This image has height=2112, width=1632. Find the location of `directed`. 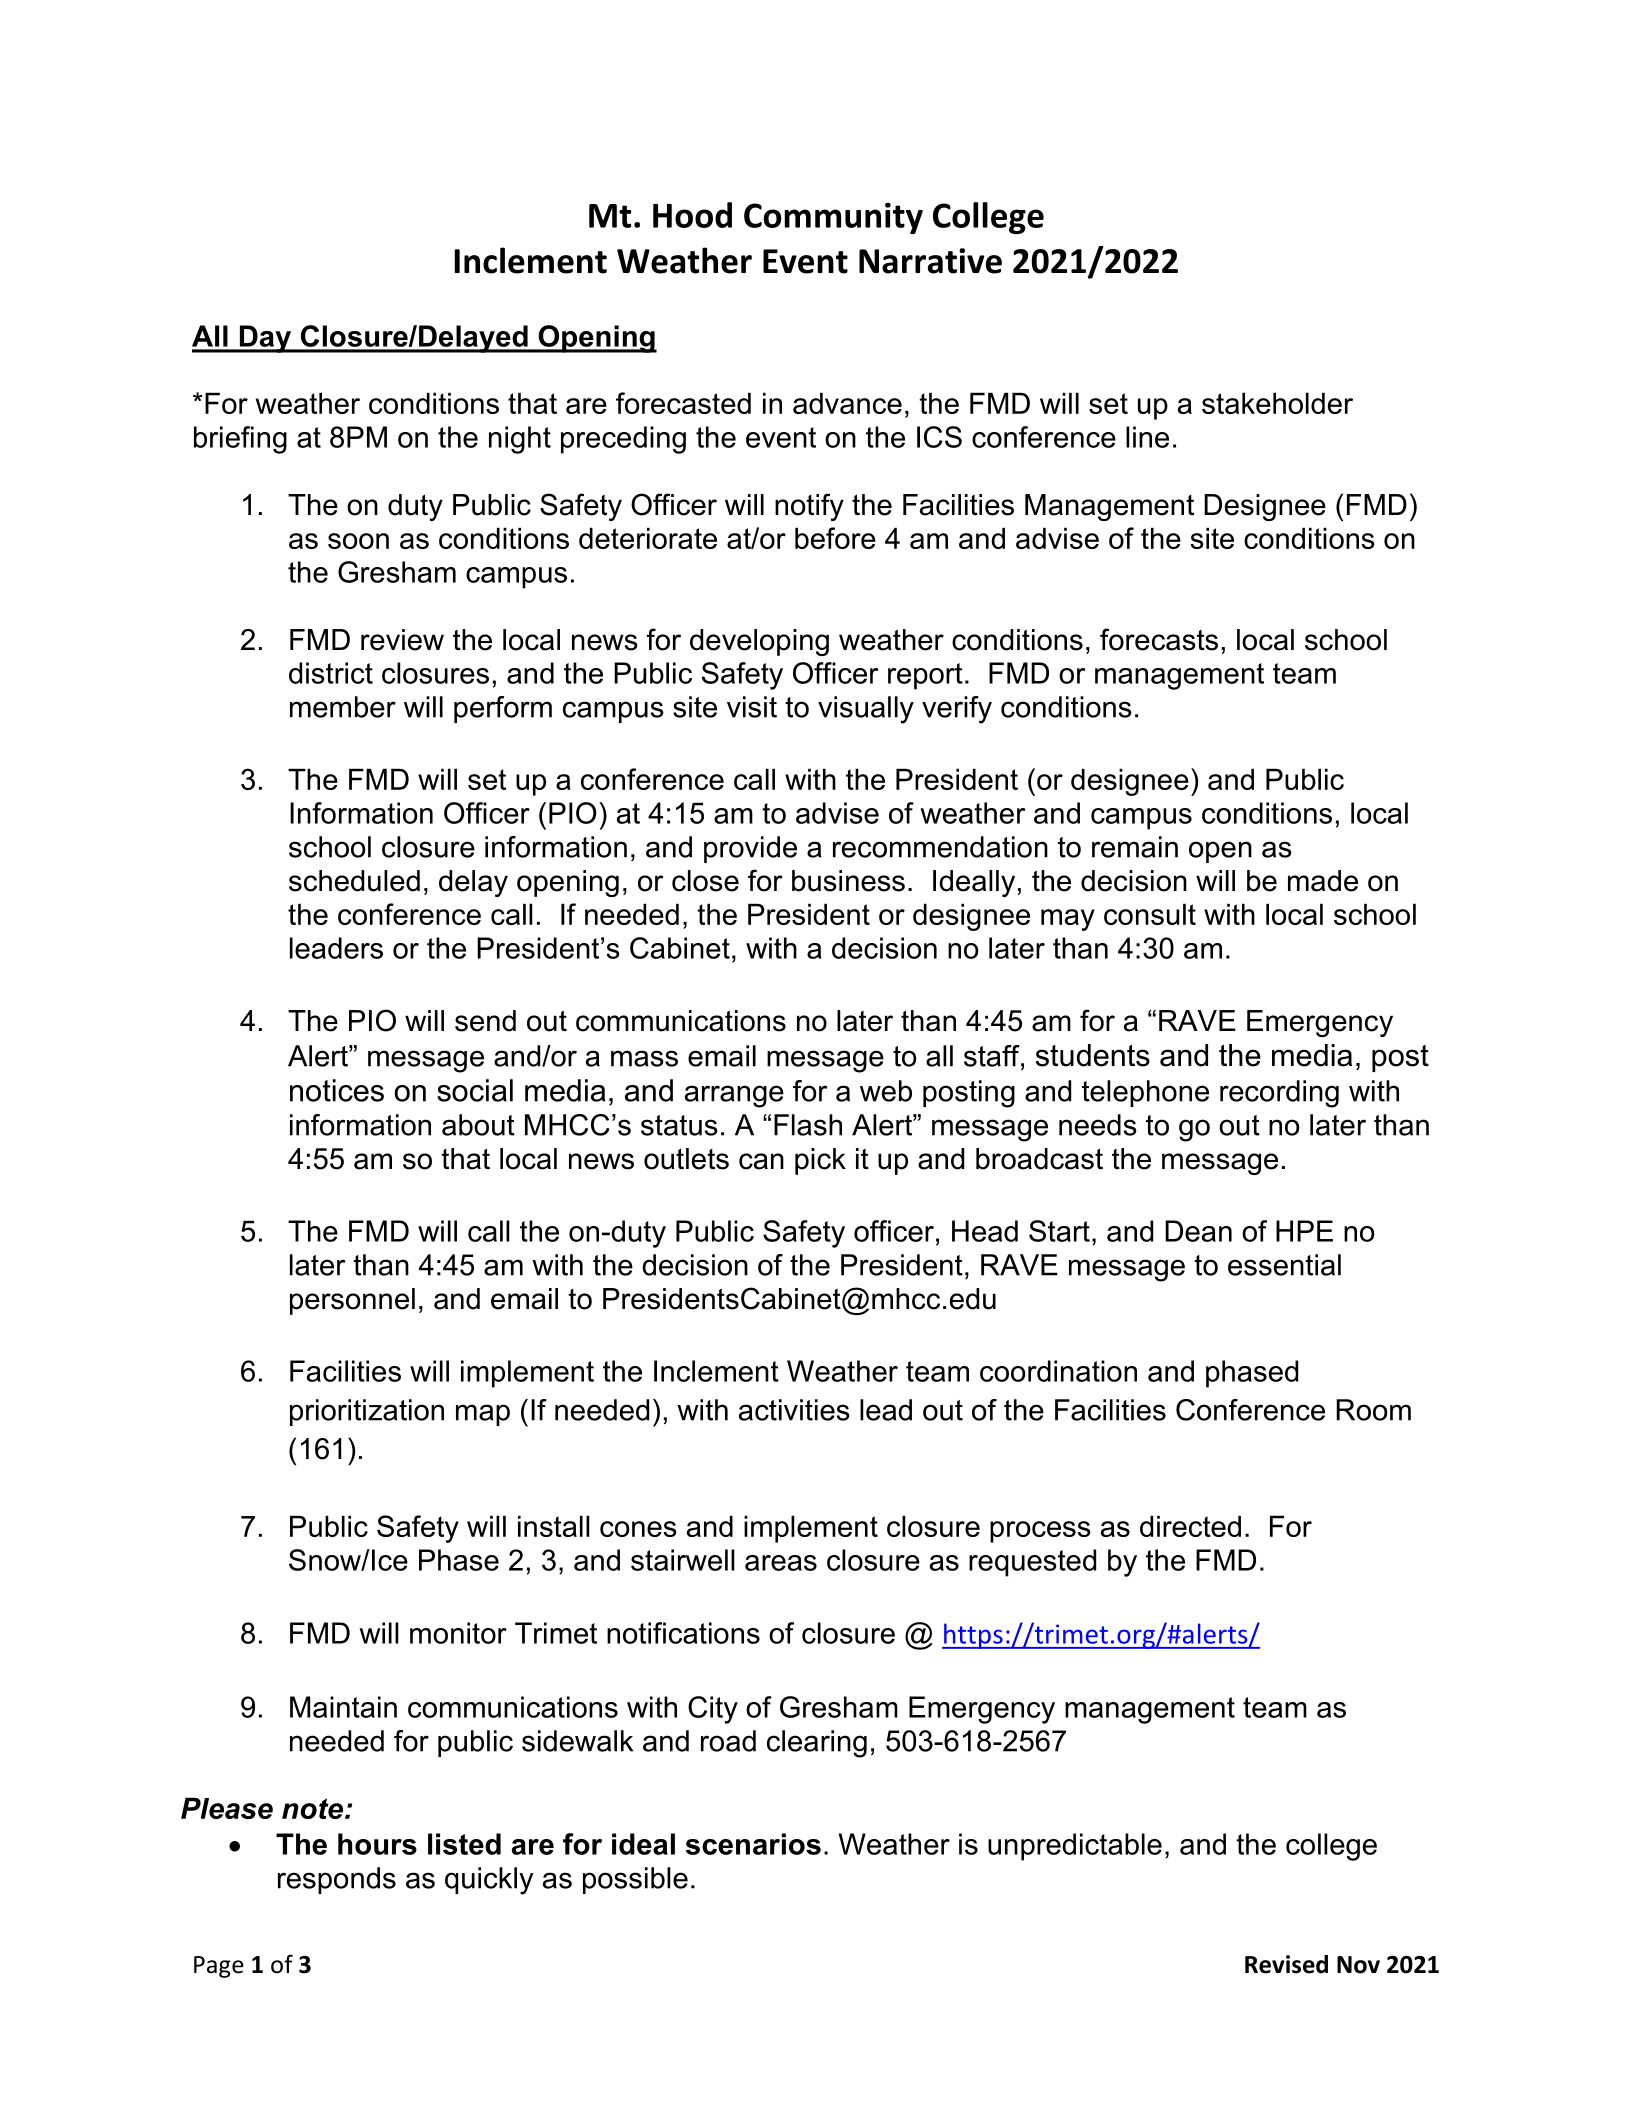

directed is located at coordinates (1190, 1526).
